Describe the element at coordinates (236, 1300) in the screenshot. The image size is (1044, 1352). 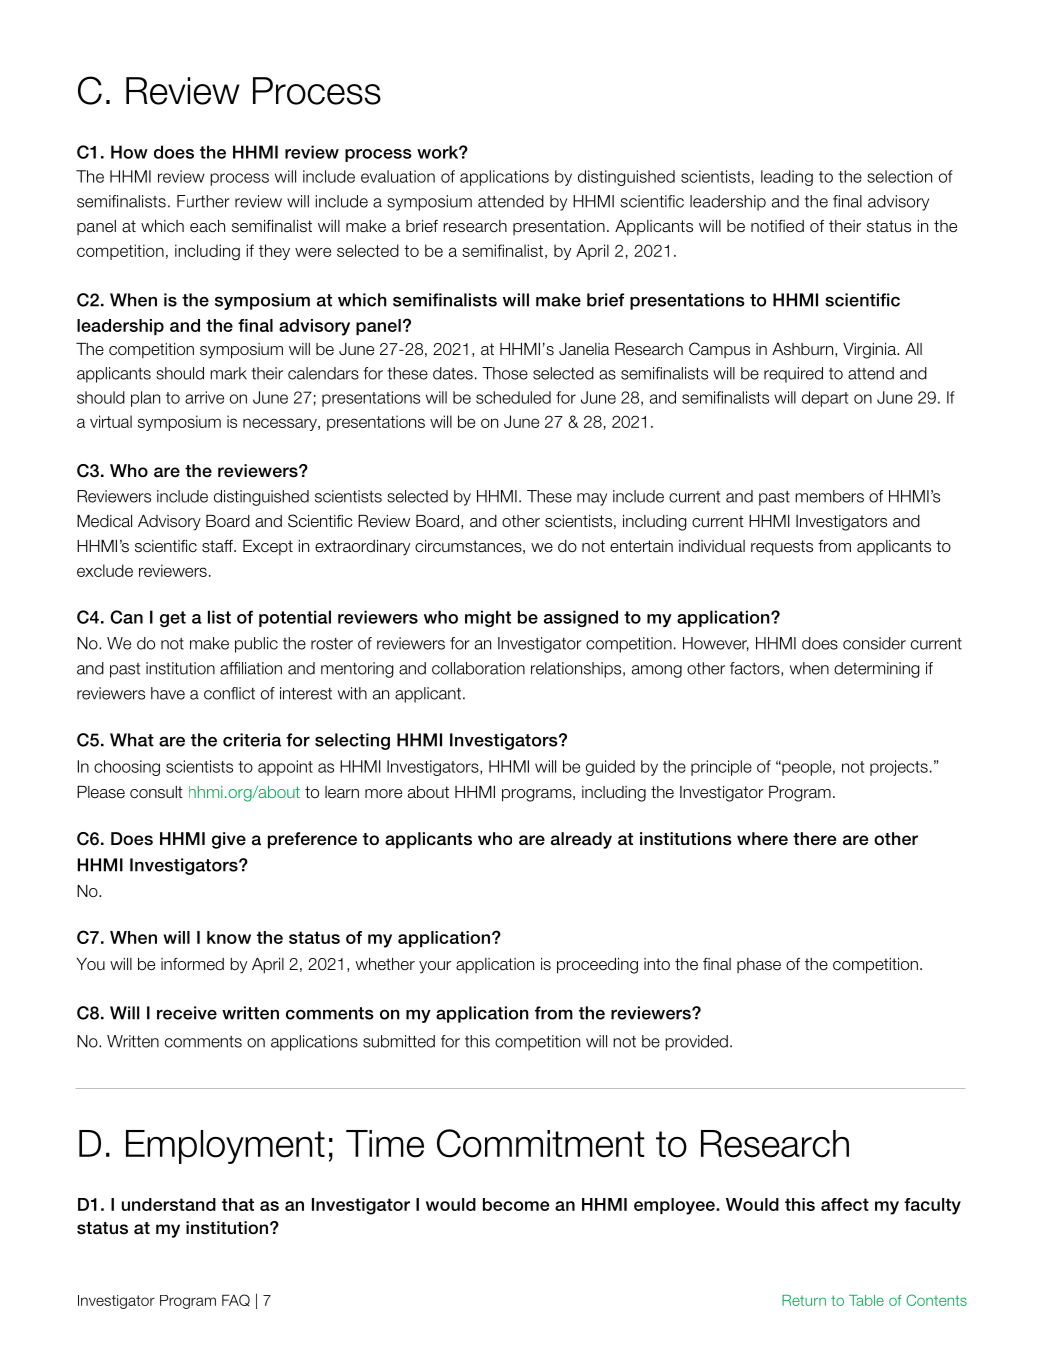
I see `FAQ` at that location.
